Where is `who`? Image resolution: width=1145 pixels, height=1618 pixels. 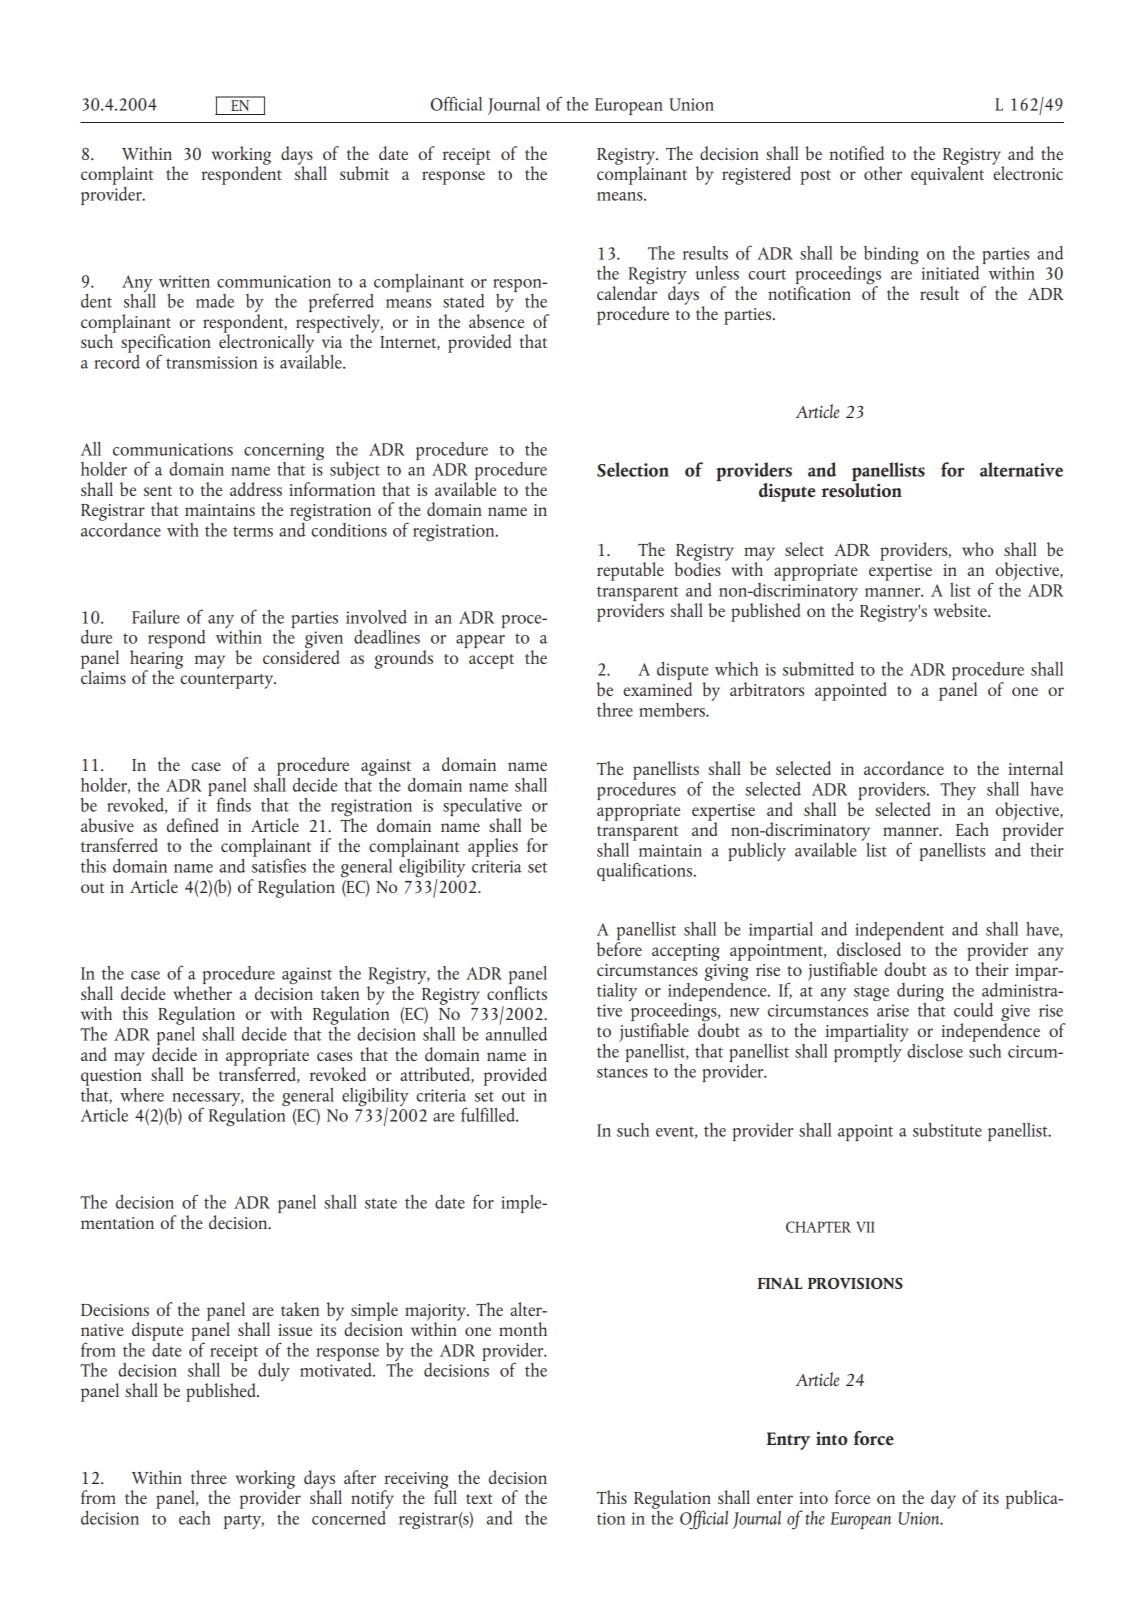 who is located at coordinates (978, 549).
